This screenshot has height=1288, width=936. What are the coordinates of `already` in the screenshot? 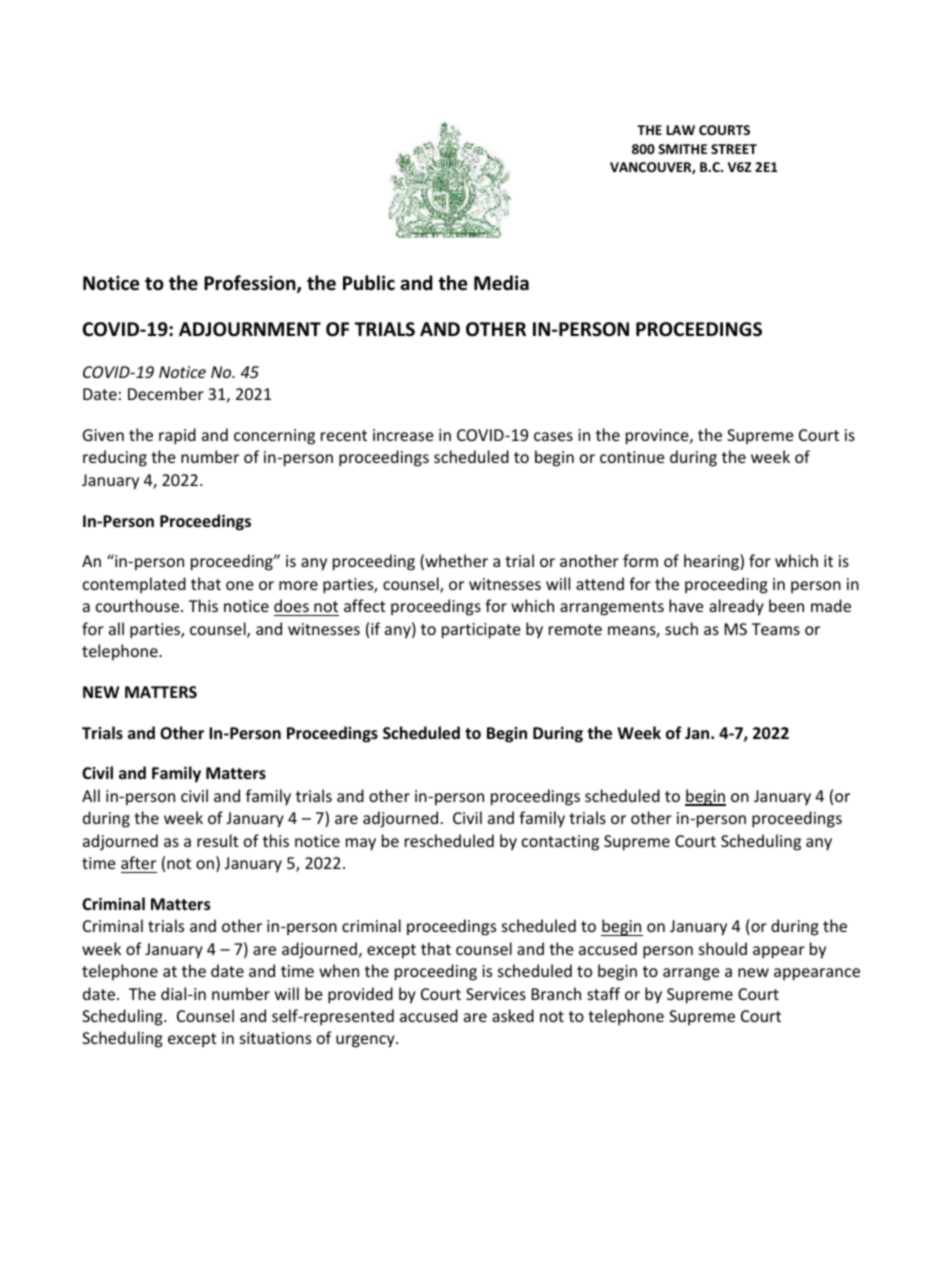 It's located at (736, 607).
